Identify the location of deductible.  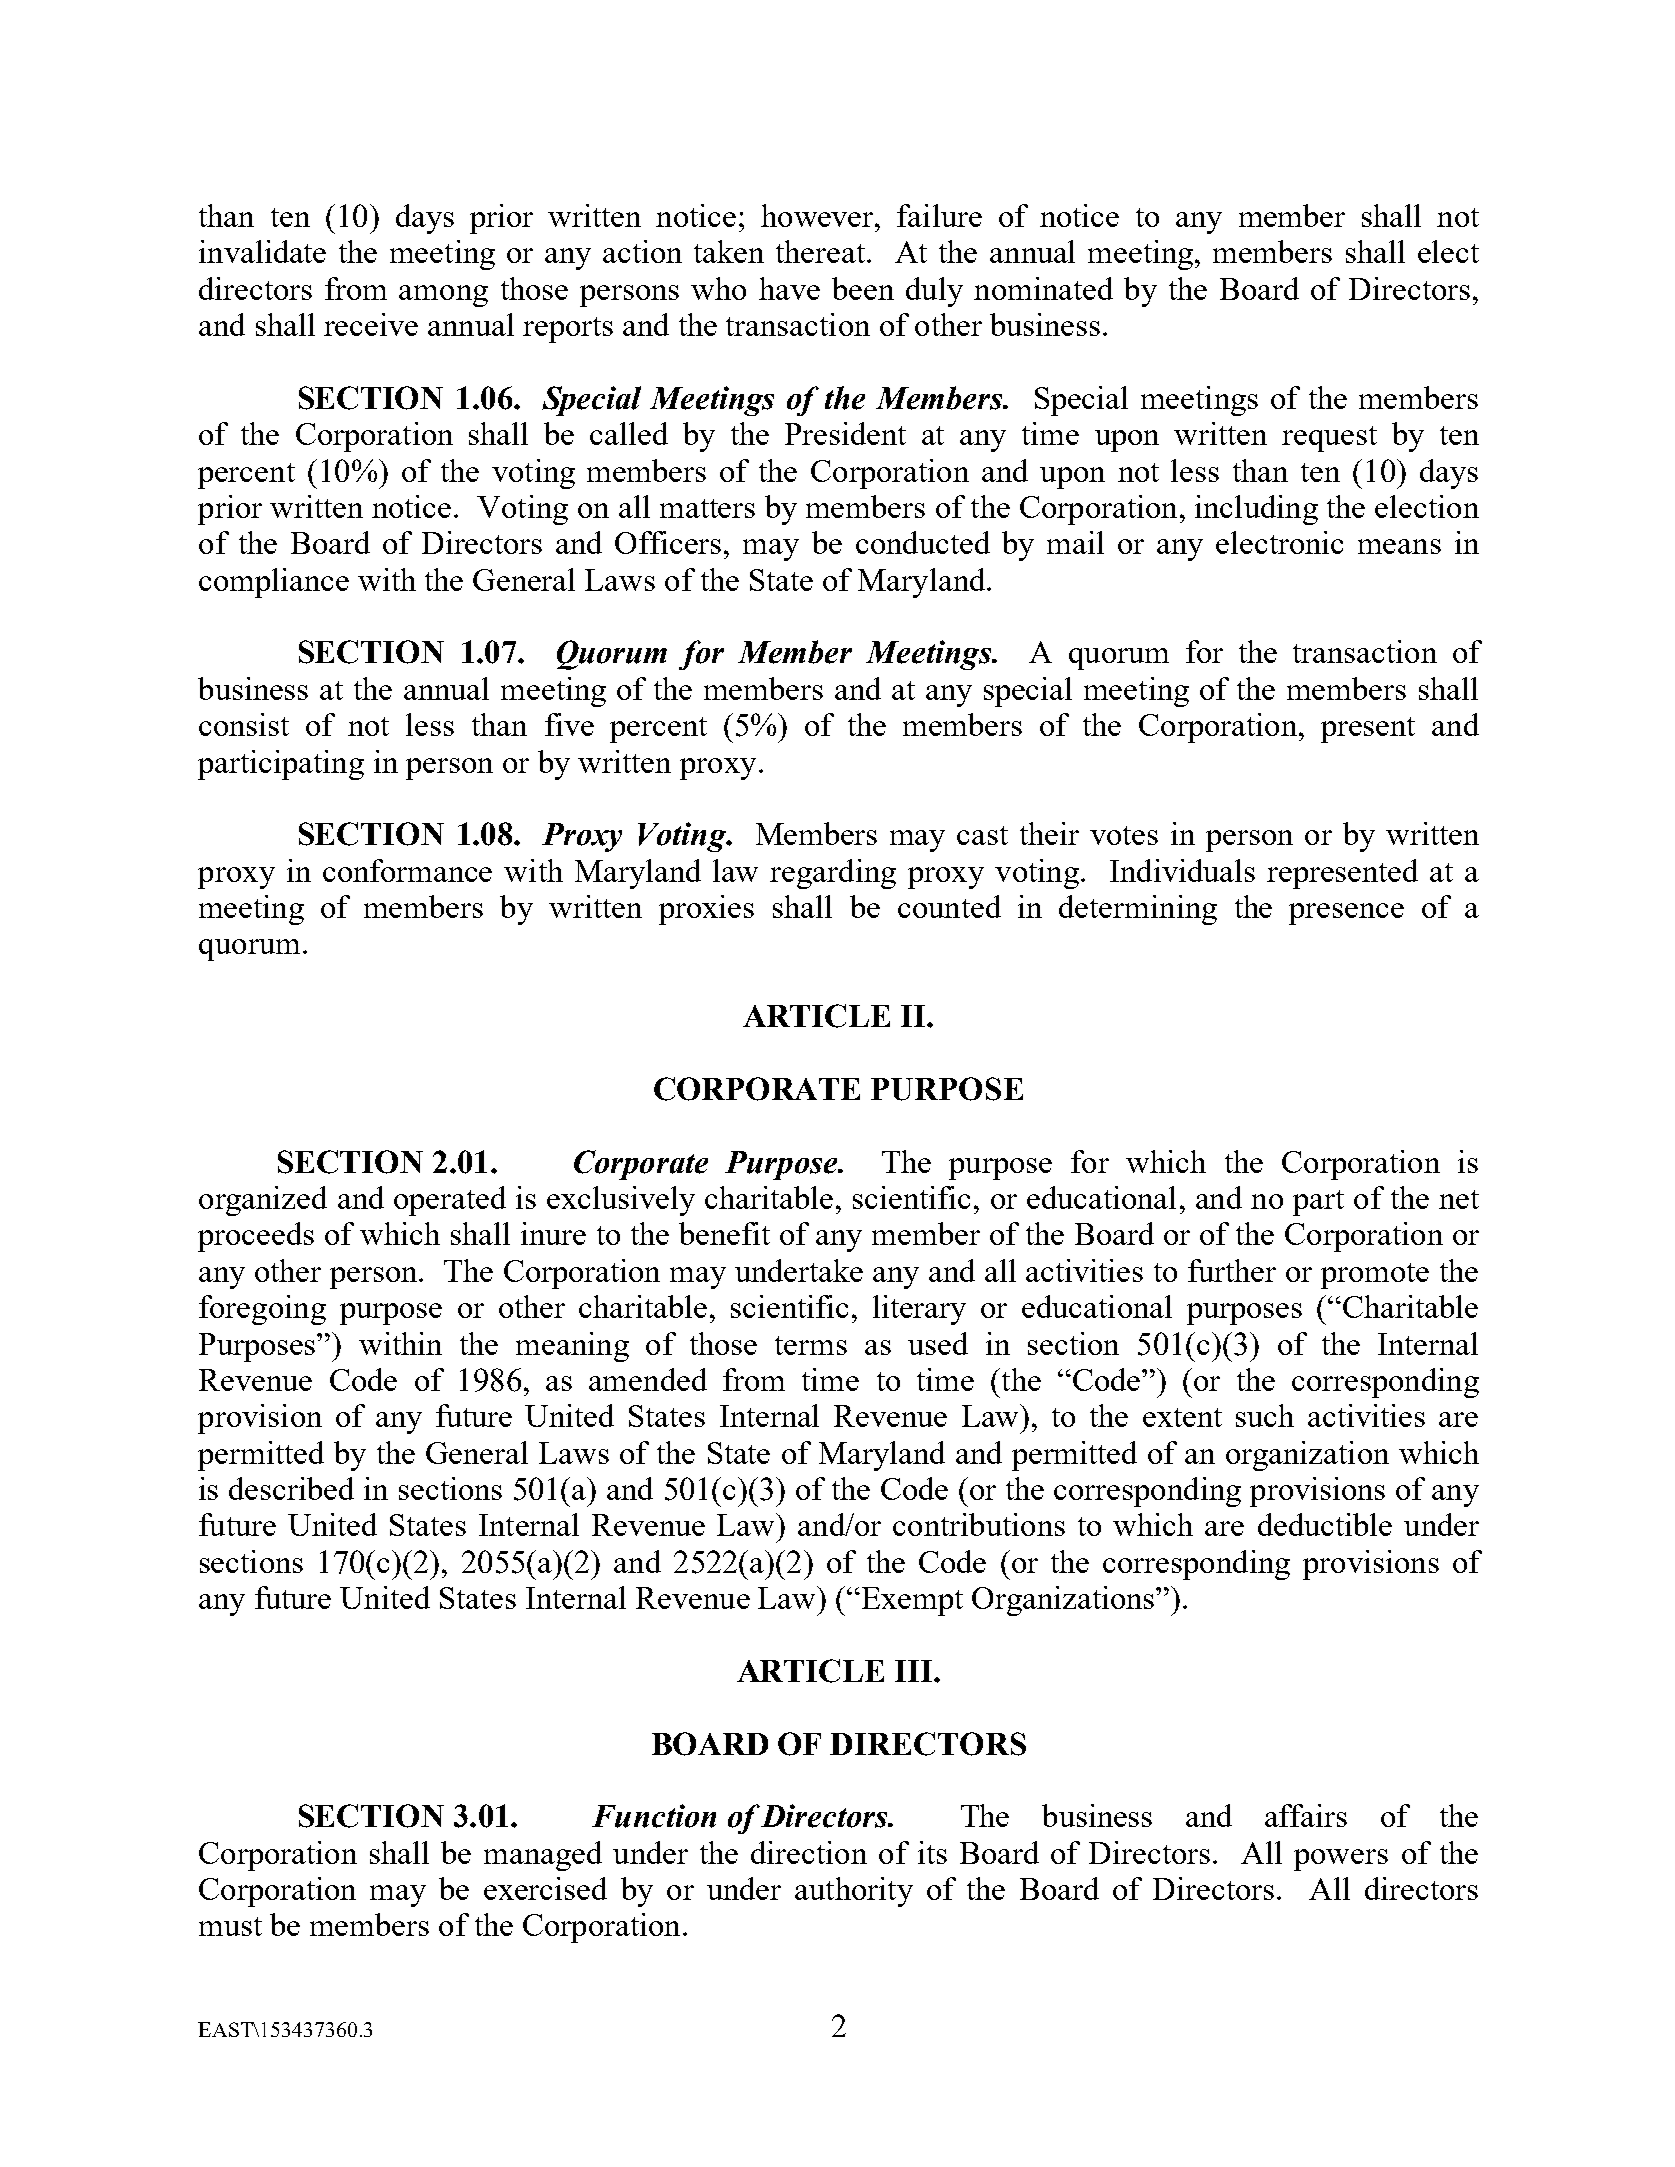
(1325, 1524).
